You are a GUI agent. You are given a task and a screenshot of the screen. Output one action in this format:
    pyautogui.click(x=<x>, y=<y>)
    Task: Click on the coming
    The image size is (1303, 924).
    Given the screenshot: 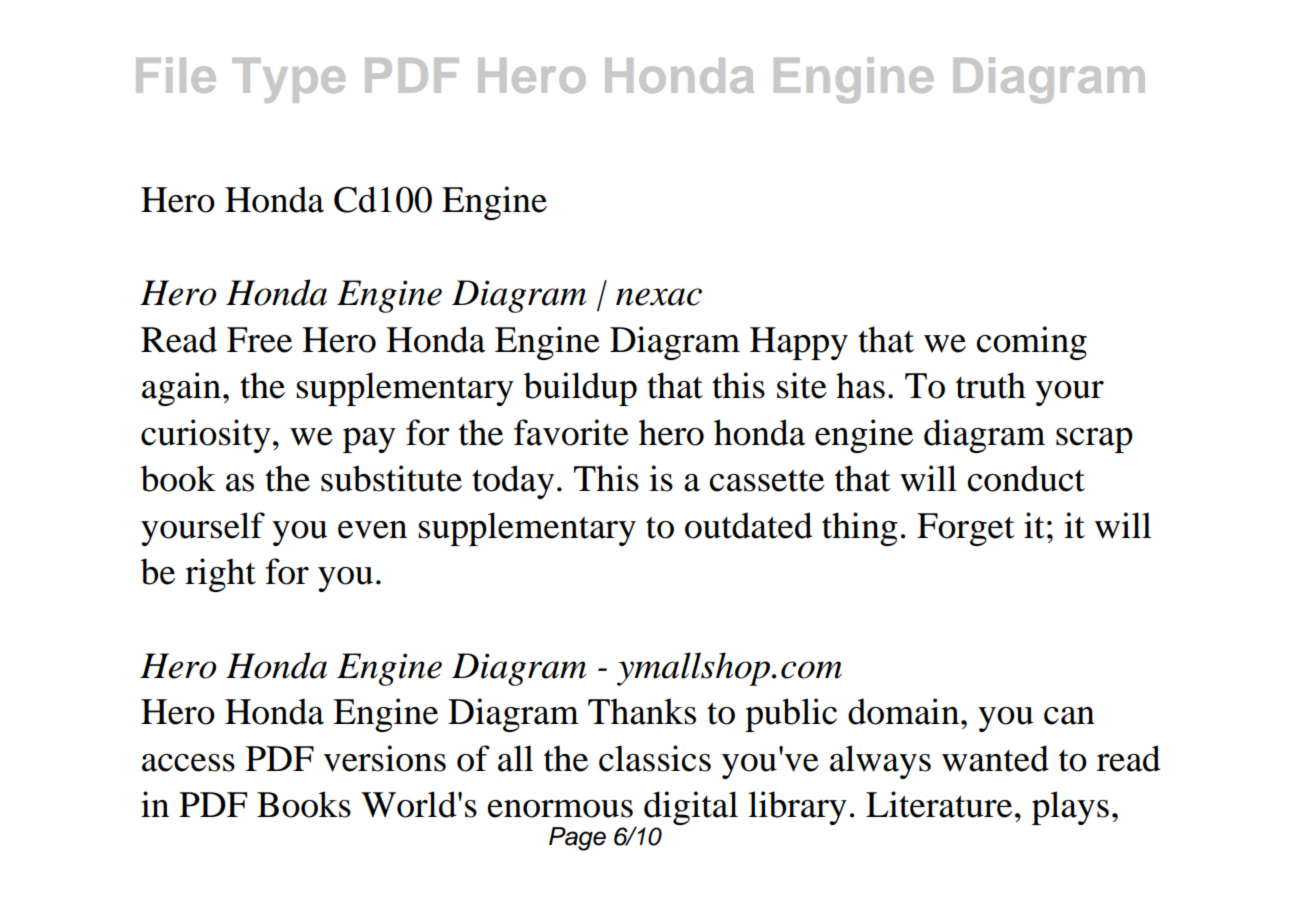 What is the action you would take?
    pyautogui.click(x=1032, y=343)
